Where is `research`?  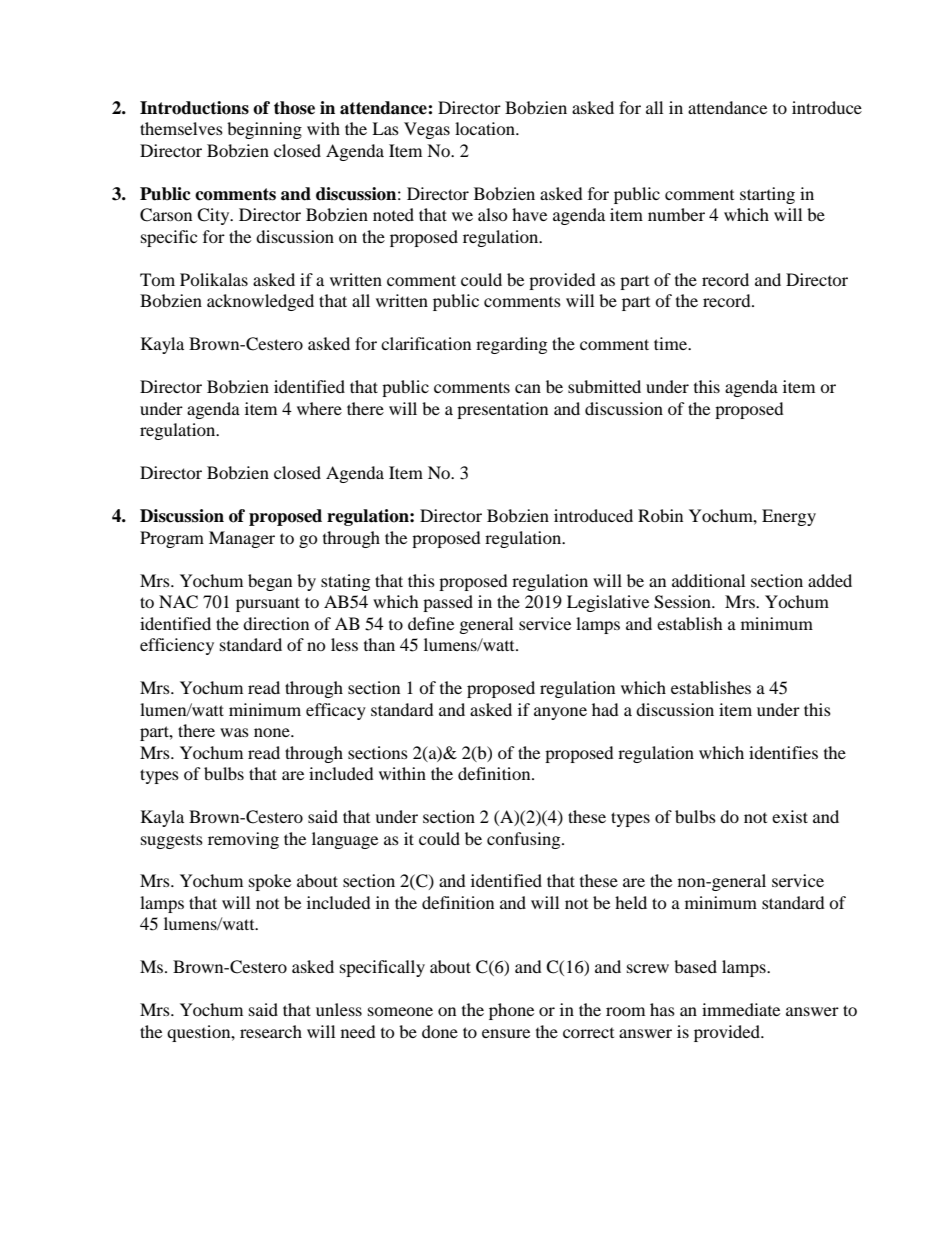 research is located at coordinates (271, 1031).
